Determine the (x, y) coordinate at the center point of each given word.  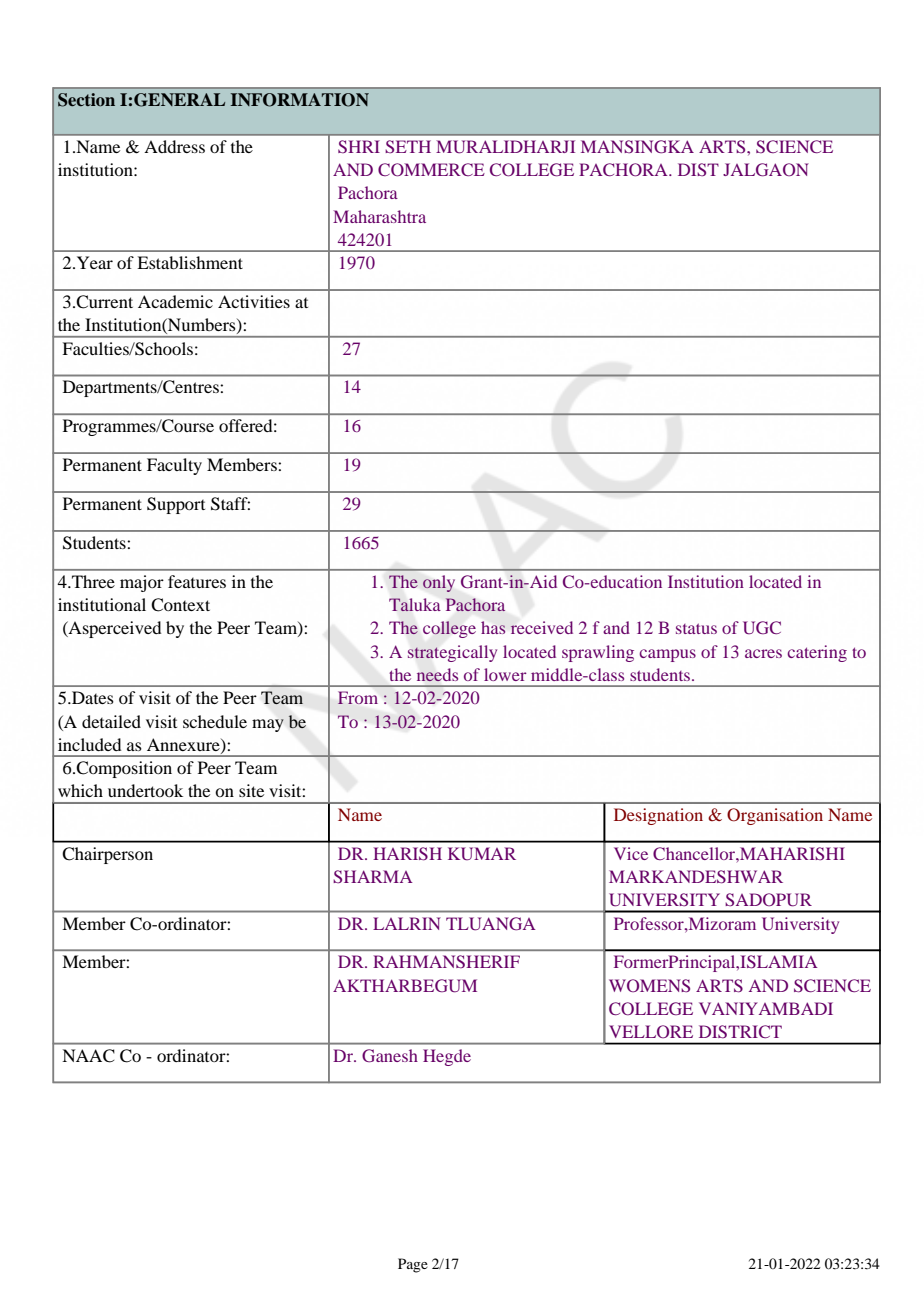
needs (437, 674)
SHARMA (373, 877)
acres (763, 653)
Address (174, 146)
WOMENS (649, 986)
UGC (762, 628)
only (439, 583)
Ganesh (390, 1056)
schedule (215, 721)
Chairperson (107, 855)
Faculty (174, 466)
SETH (408, 147)
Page (413, 1265)
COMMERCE (431, 170)
